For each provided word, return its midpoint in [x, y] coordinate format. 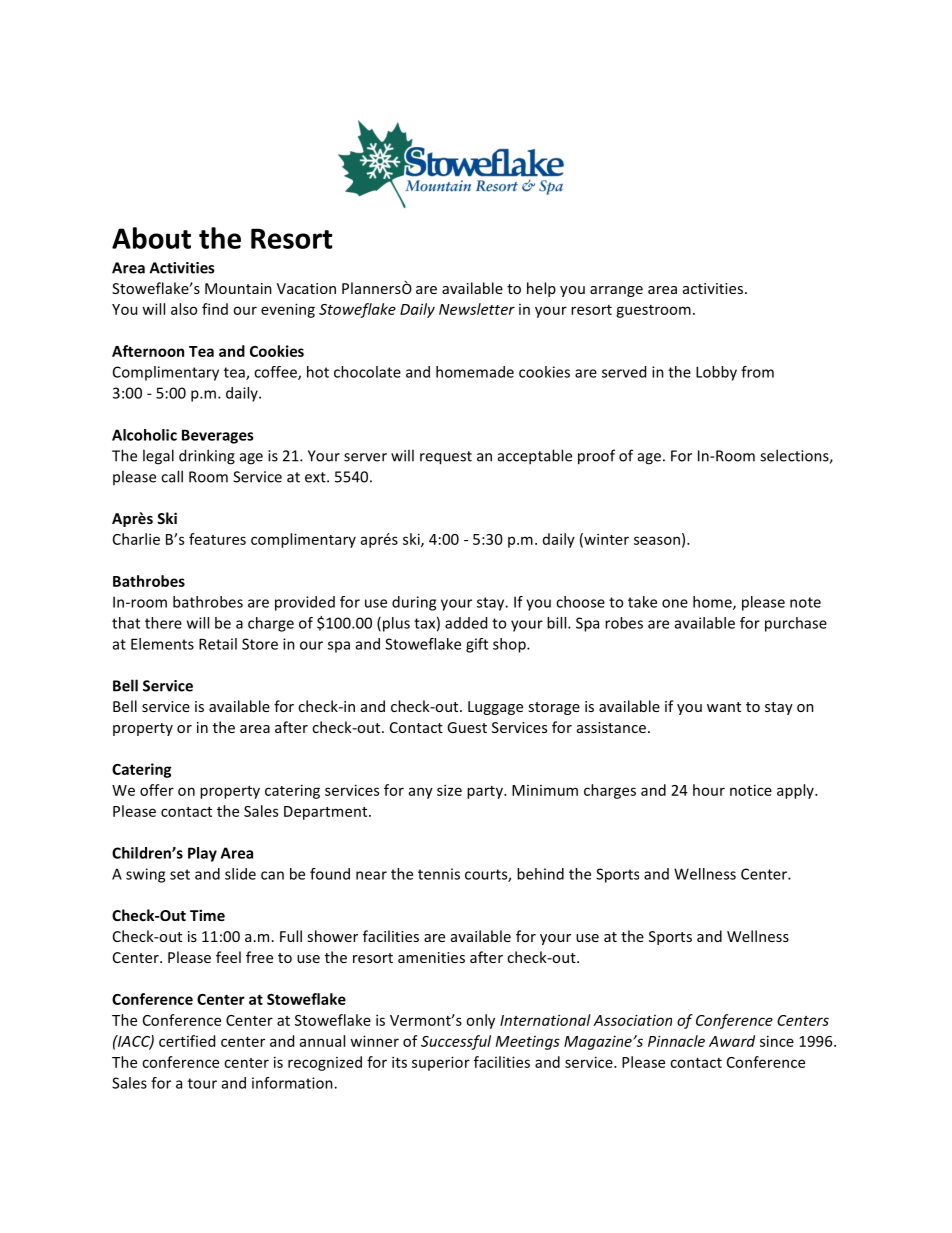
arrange [616, 291]
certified [187, 1041]
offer [157, 790]
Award [732, 1041]
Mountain [238, 288]
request [446, 458]
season [657, 540]
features [217, 539]
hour [709, 790]
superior [441, 1063]
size [449, 790]
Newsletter [477, 309]
